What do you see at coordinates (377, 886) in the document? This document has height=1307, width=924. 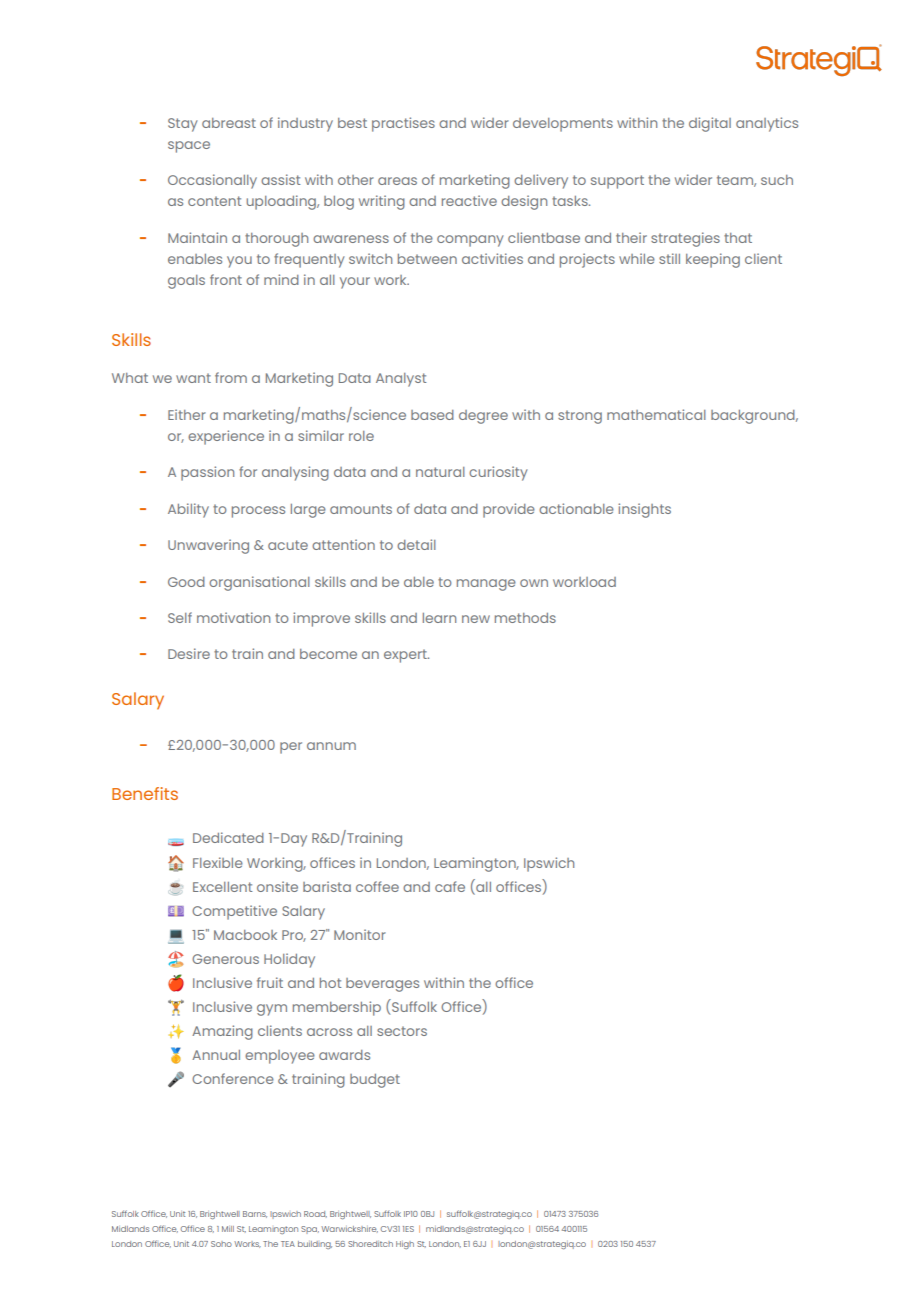 I see `coffee` at bounding box center [377, 886].
